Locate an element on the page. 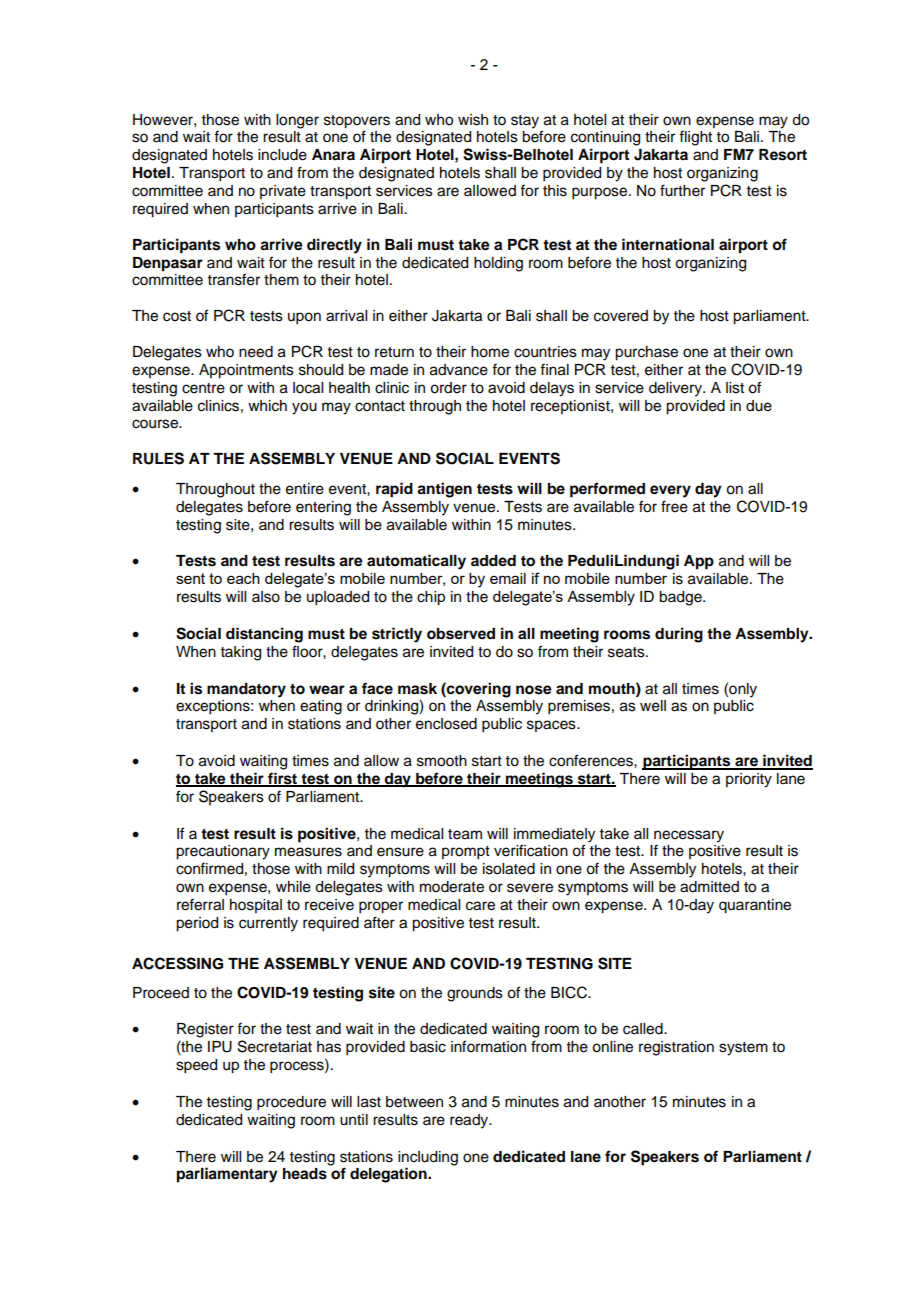 Image resolution: width=924 pixels, height=1308 pixels. flight is located at coordinates (695, 138).
